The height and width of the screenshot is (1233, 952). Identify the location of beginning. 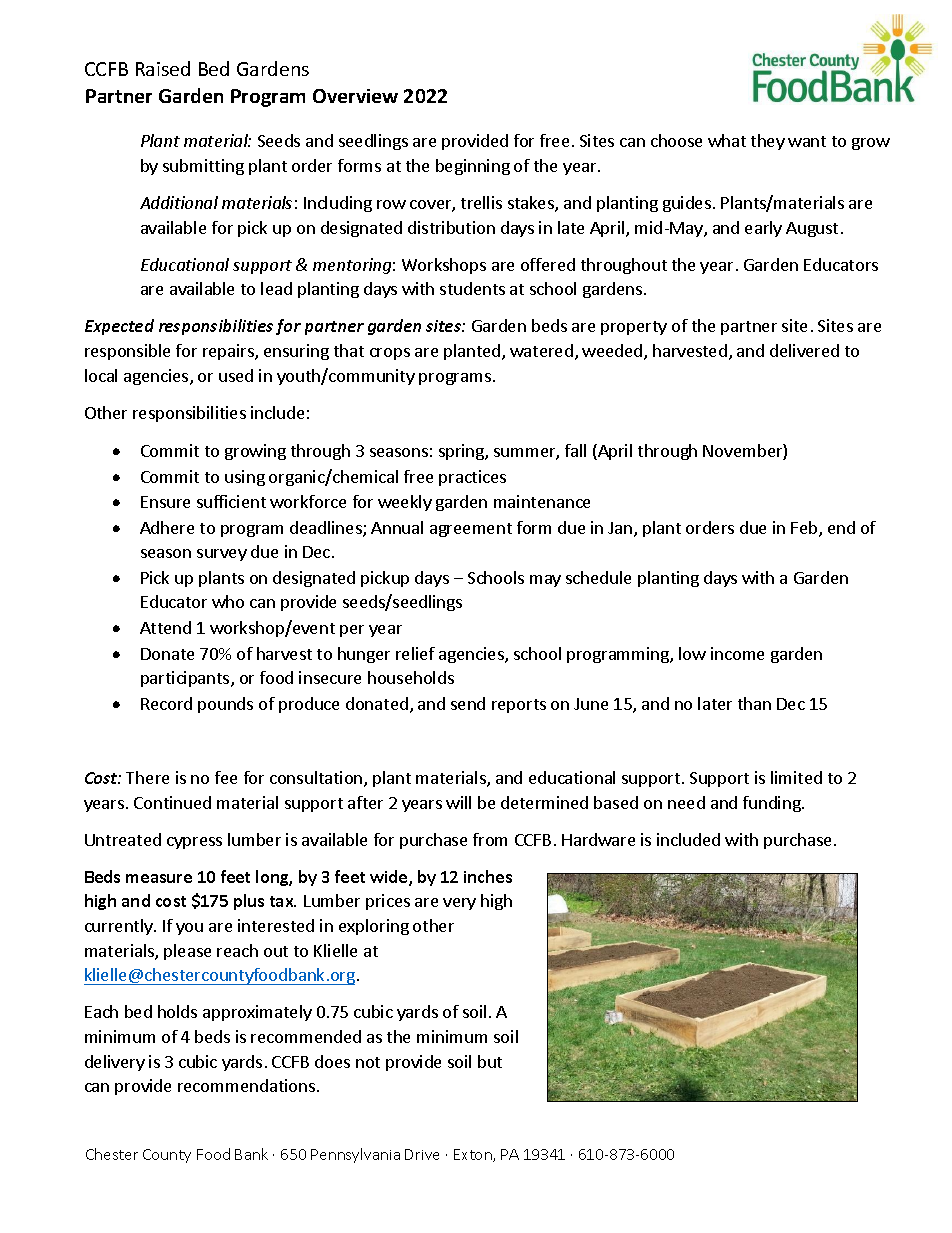
(473, 167).
